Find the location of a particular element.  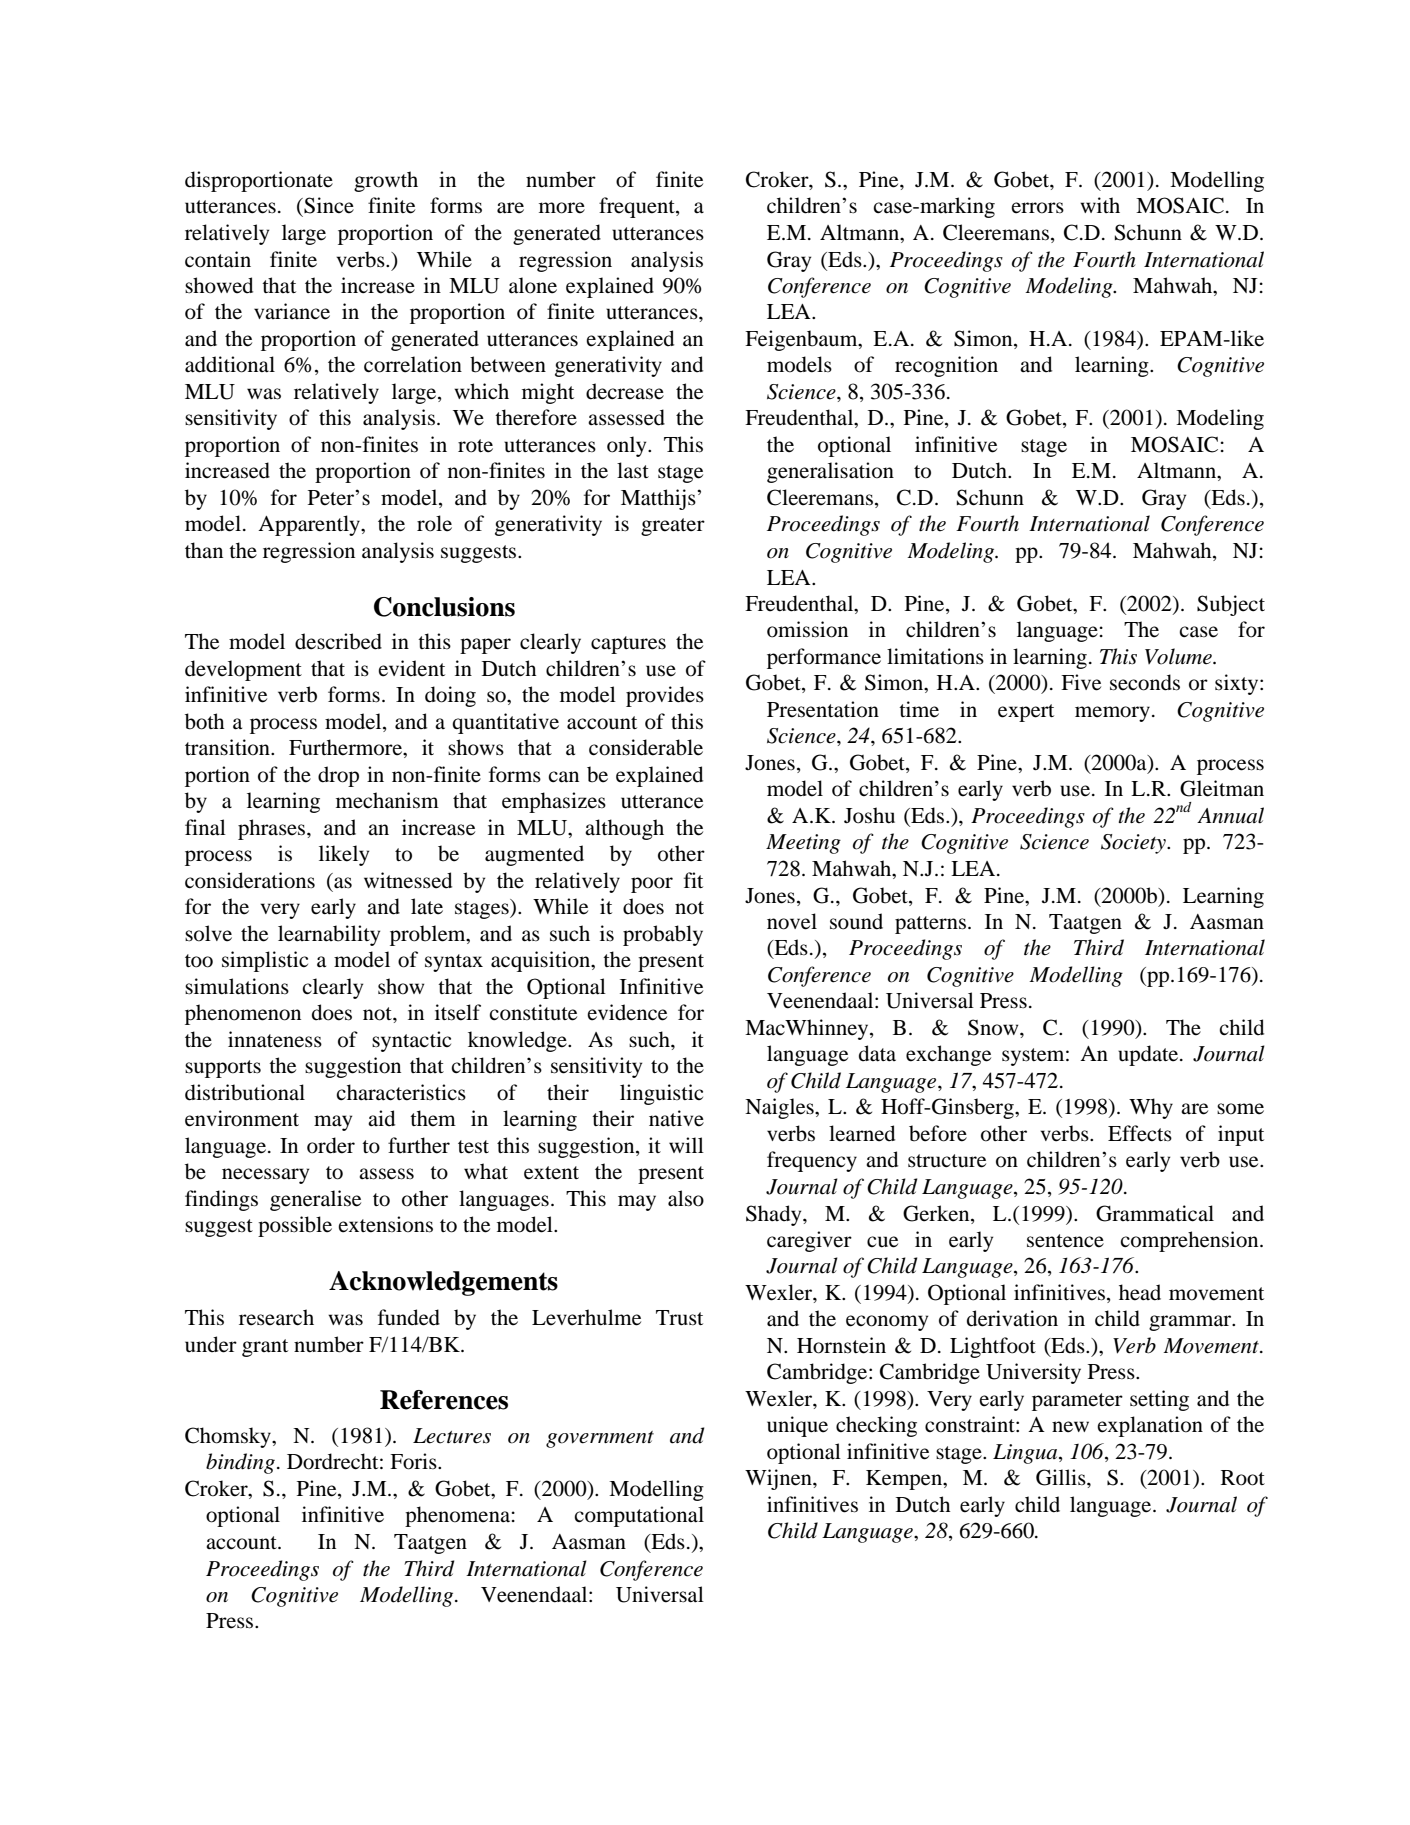

computational is located at coordinates (639, 1516).
